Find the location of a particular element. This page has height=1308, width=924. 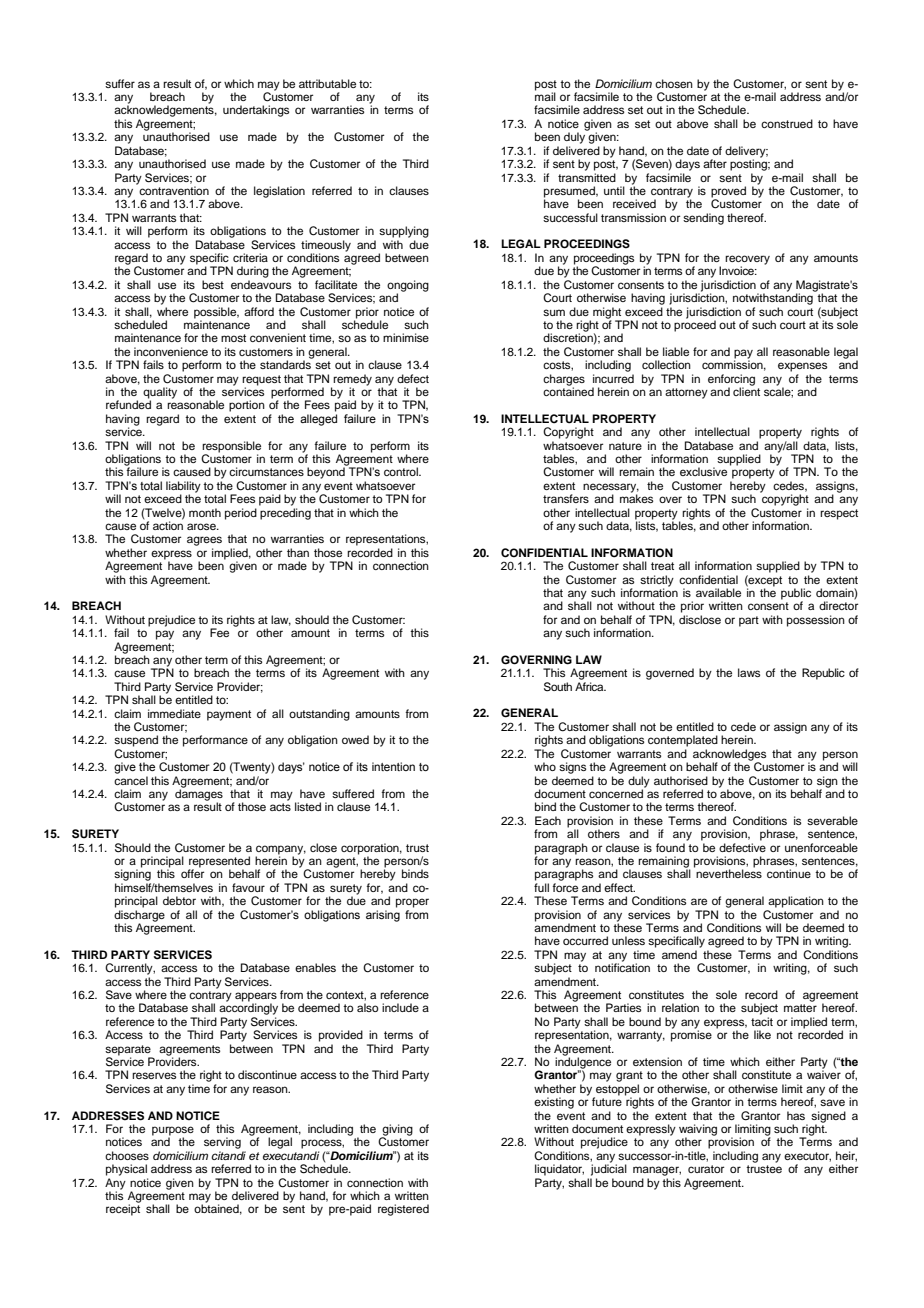

executor is located at coordinates (807, 1157).
